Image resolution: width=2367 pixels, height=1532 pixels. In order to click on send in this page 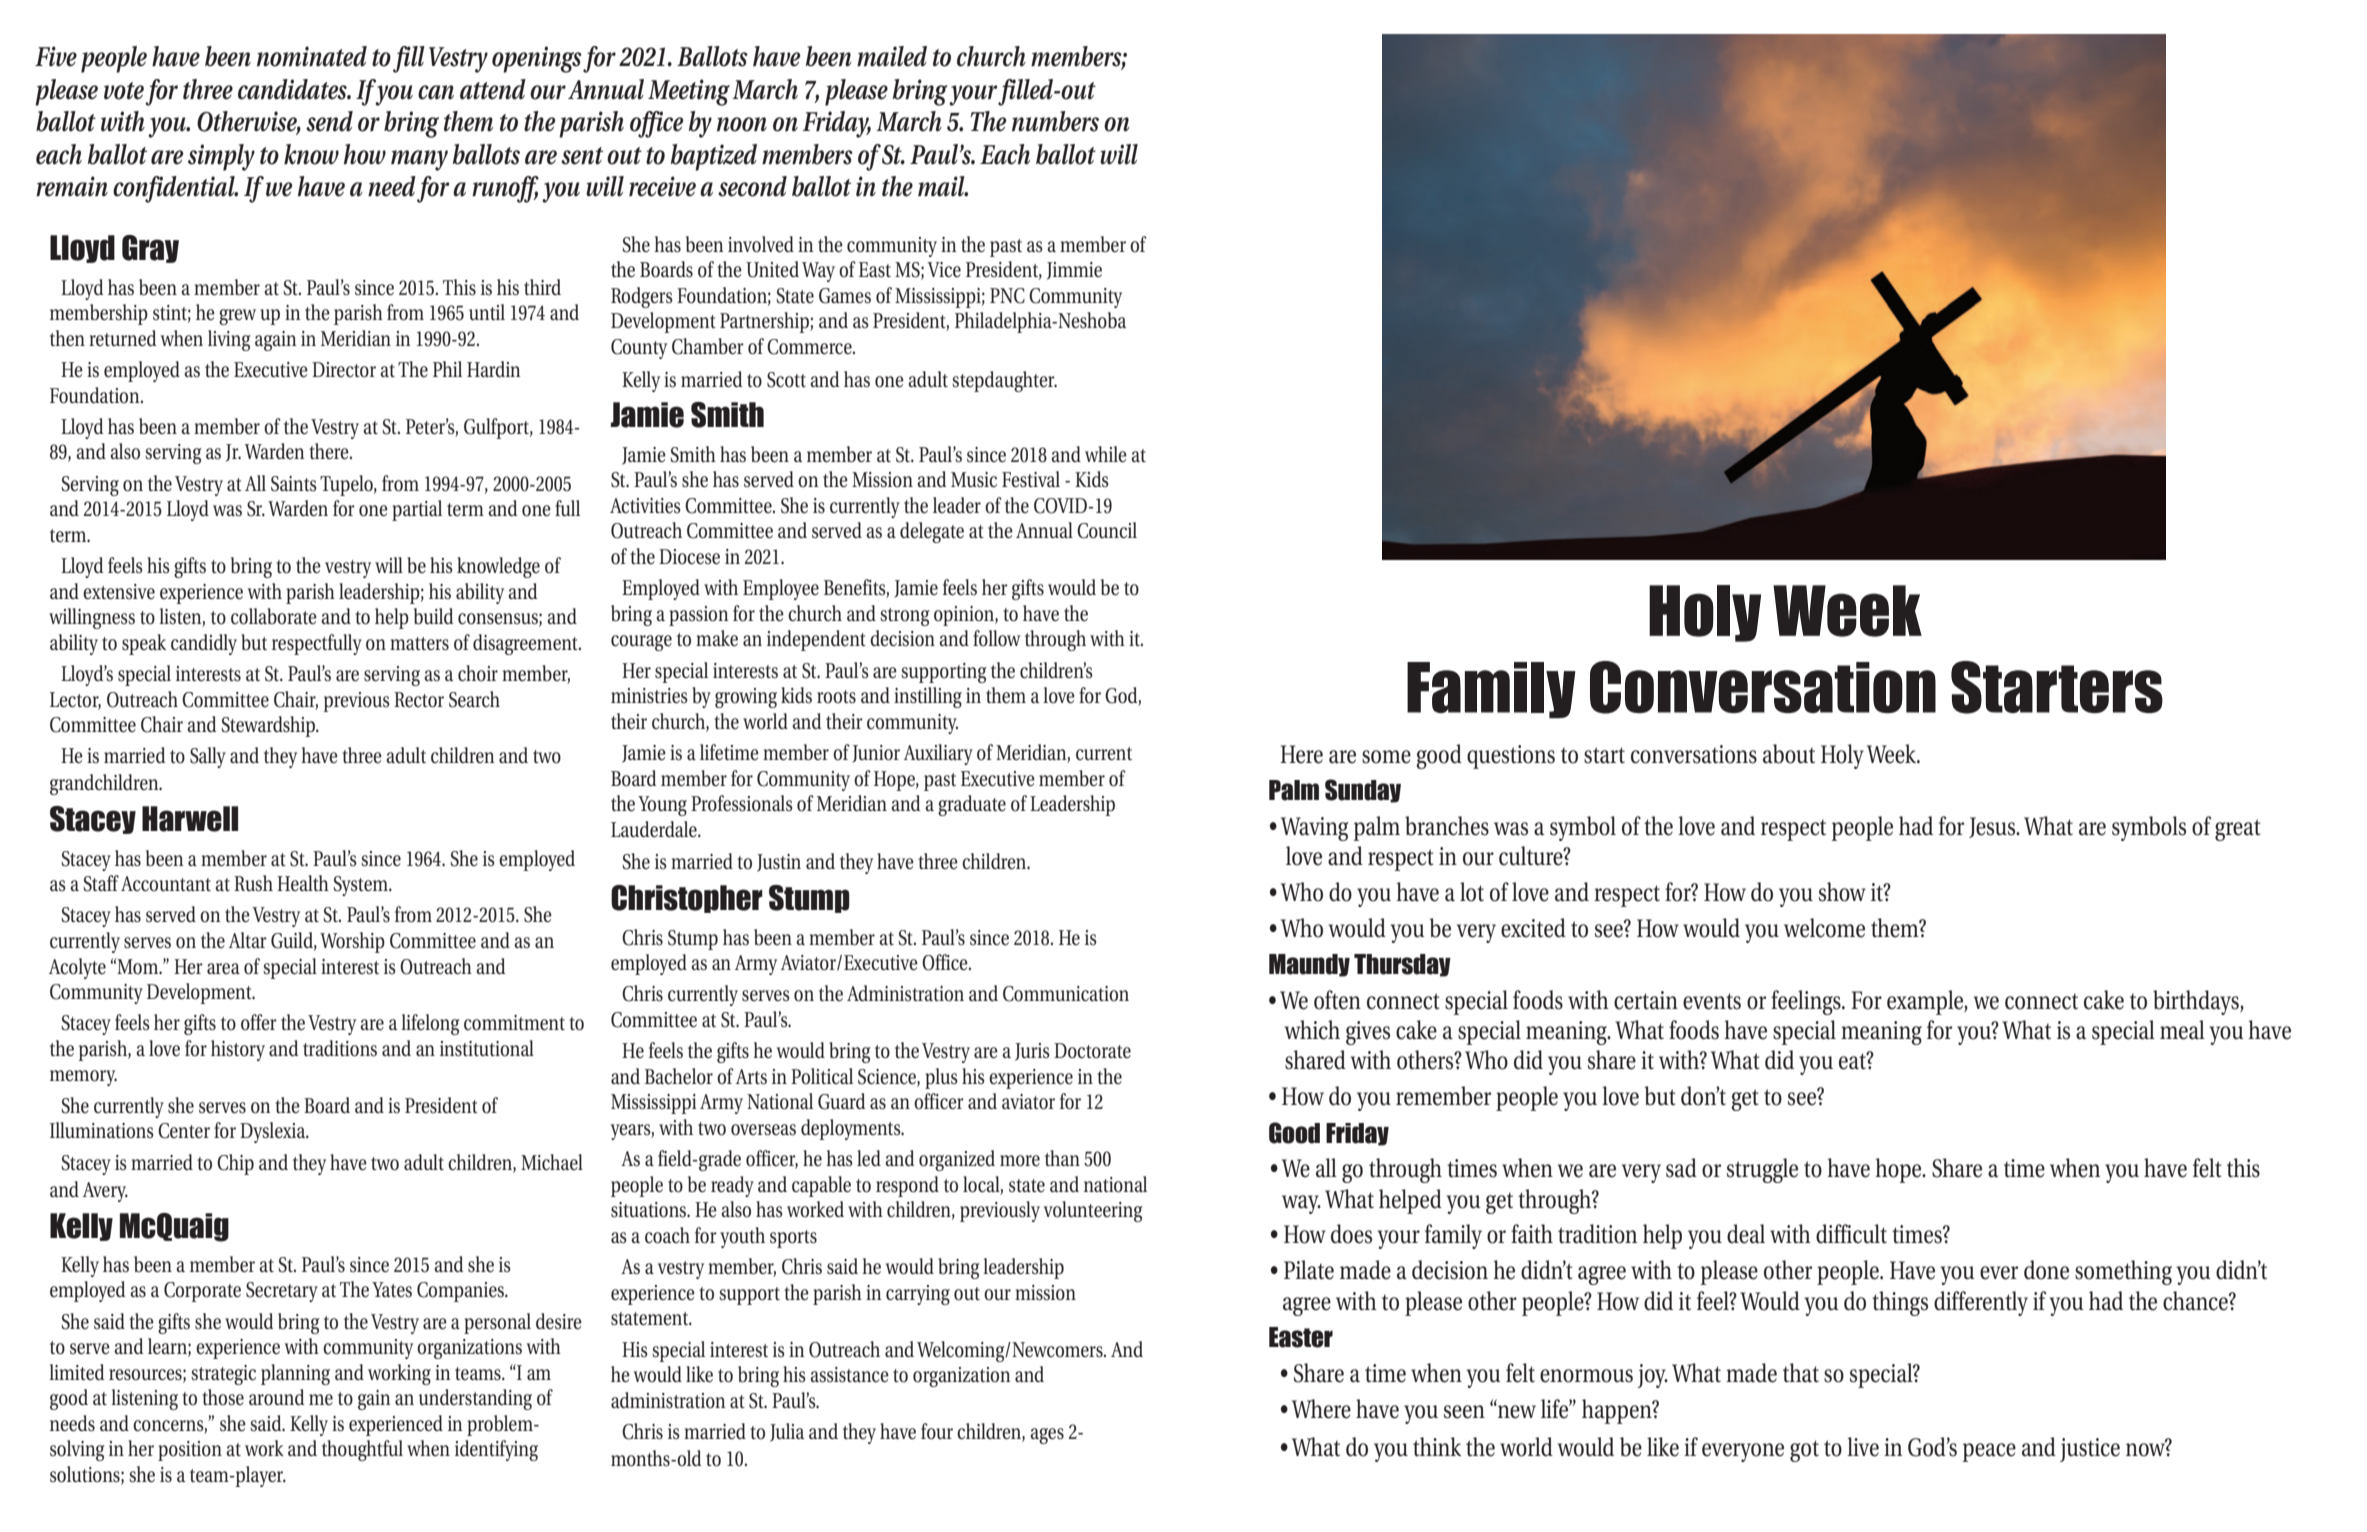, I will do `click(329, 121)`.
